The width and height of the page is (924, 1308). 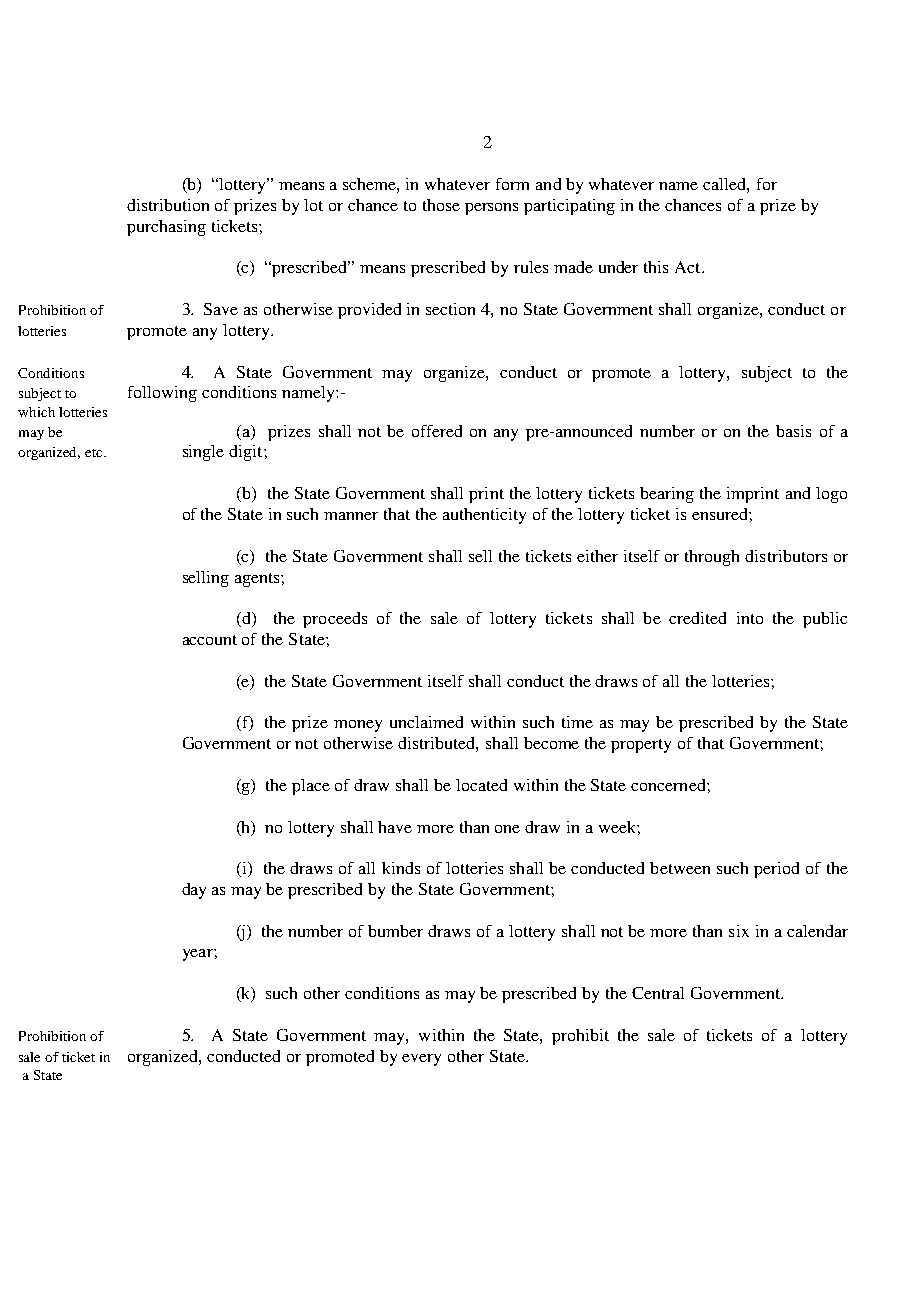 I want to click on distributed, so click(x=438, y=744).
